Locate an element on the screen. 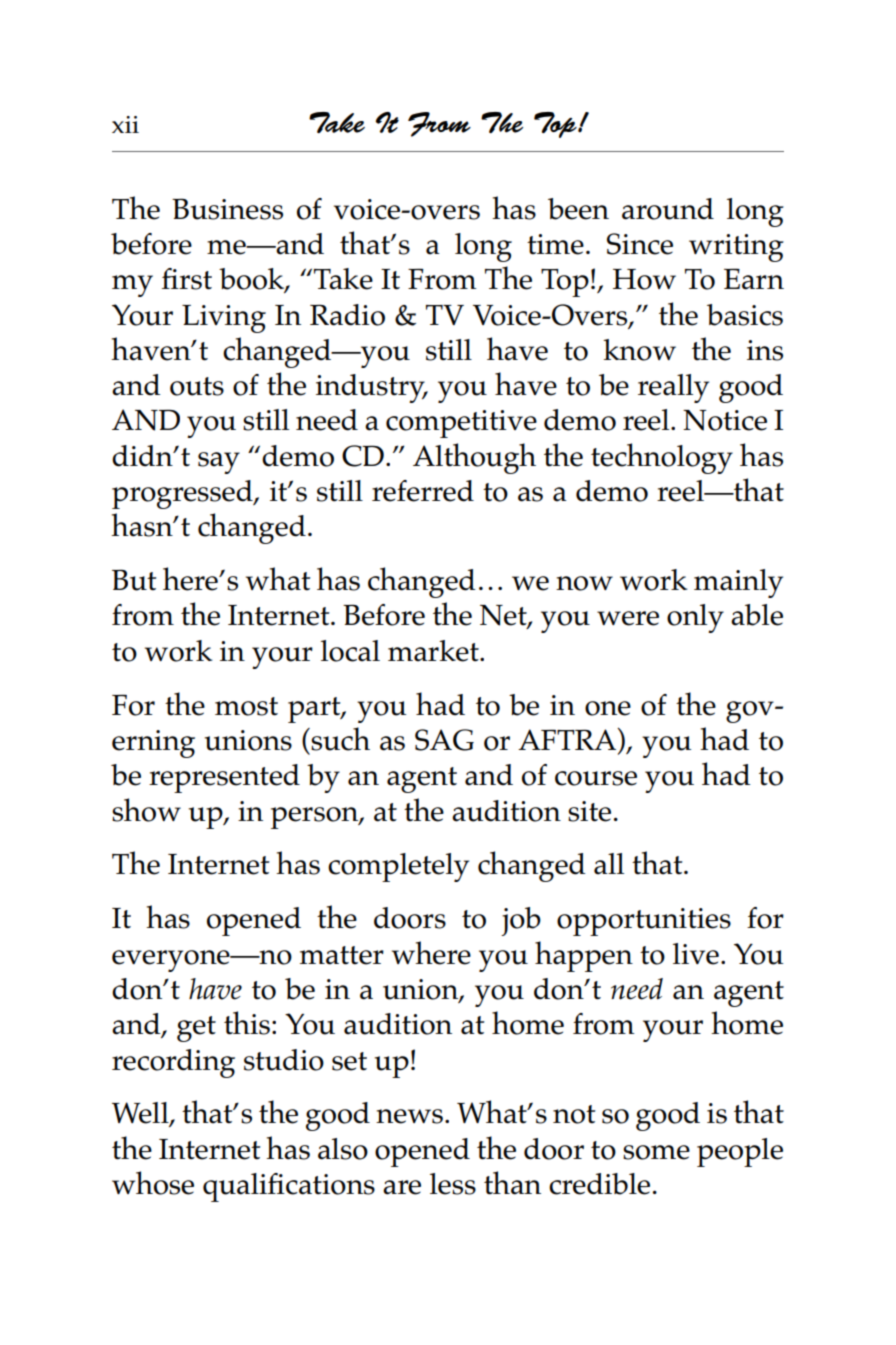 Image resolution: width=896 pixels, height=1345 pixels. competitive is located at coordinates (461, 424).
